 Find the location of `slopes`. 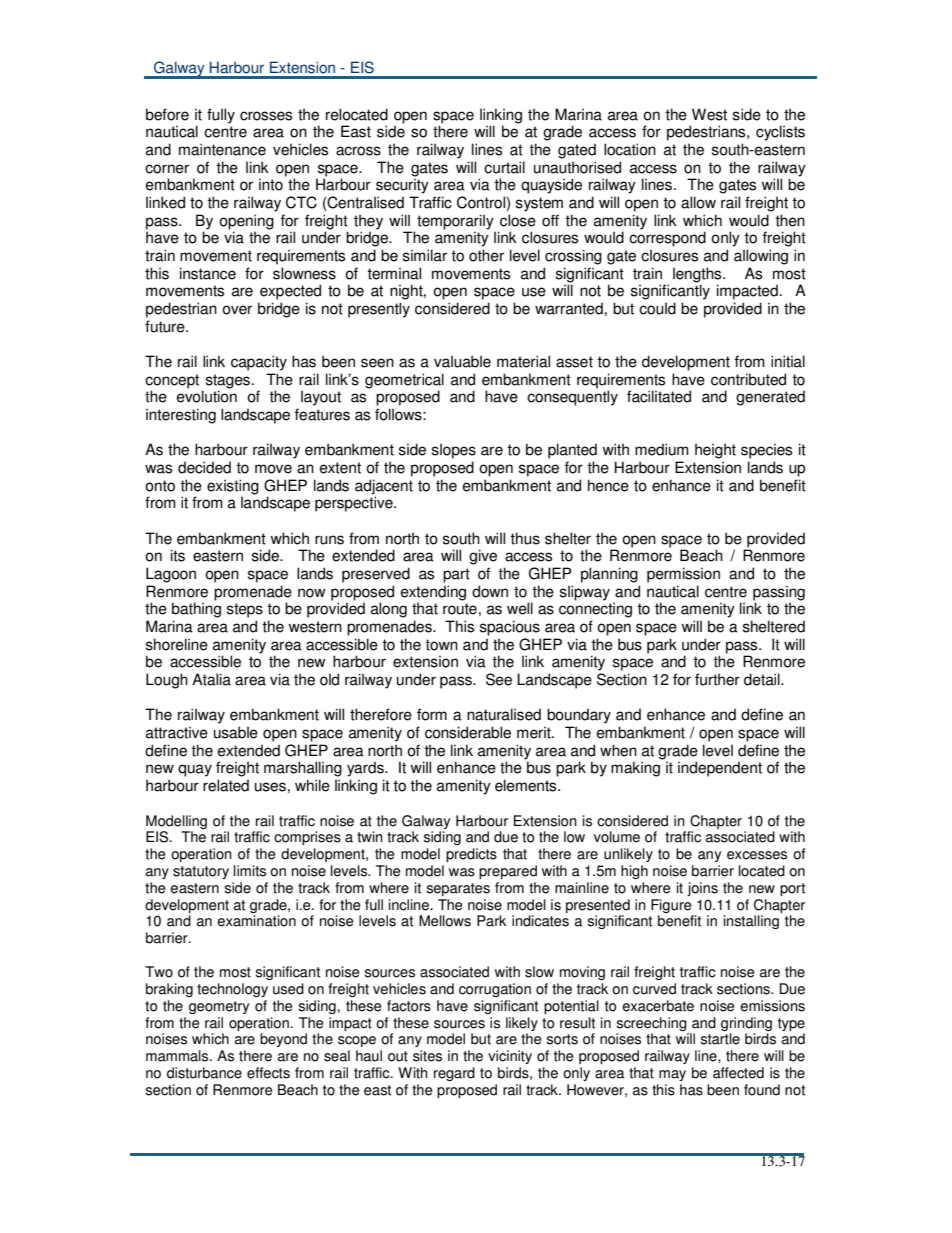

slopes is located at coordinates (454, 451).
